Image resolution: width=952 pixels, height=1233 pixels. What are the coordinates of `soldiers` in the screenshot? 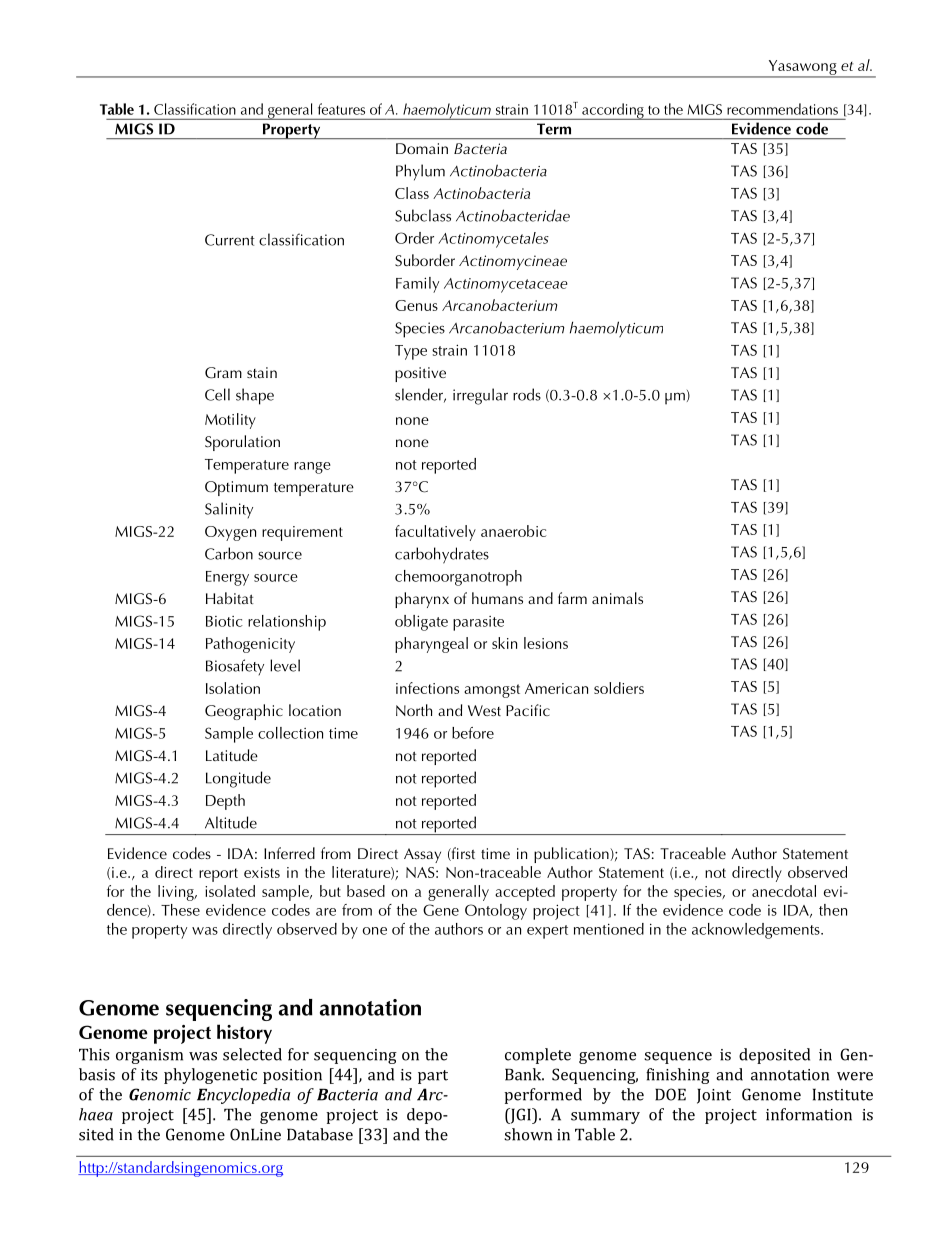 It's located at (619, 688).
